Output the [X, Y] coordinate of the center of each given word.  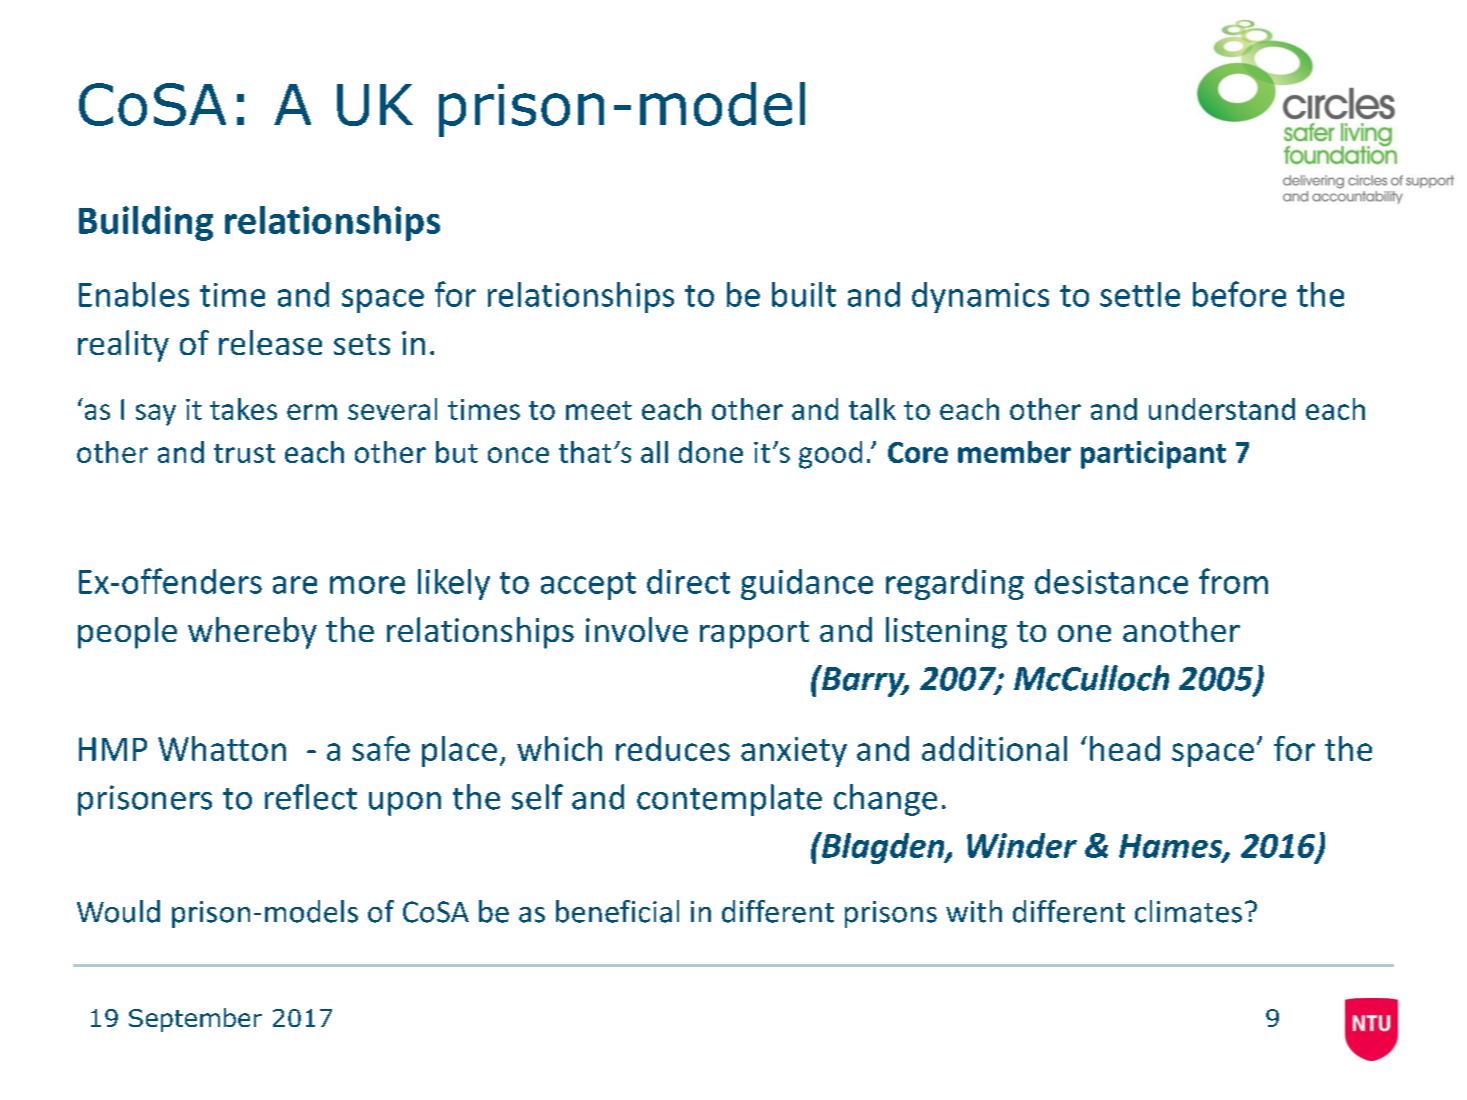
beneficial [617, 911]
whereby [252, 633]
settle [1140, 294]
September [195, 1020]
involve [637, 629]
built [804, 294]
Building [146, 223]
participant [1153, 455]
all [654, 452]
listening [946, 633]
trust [244, 453]
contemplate [729, 800]
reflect [311, 797]
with [974, 911]
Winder [1022, 845]
